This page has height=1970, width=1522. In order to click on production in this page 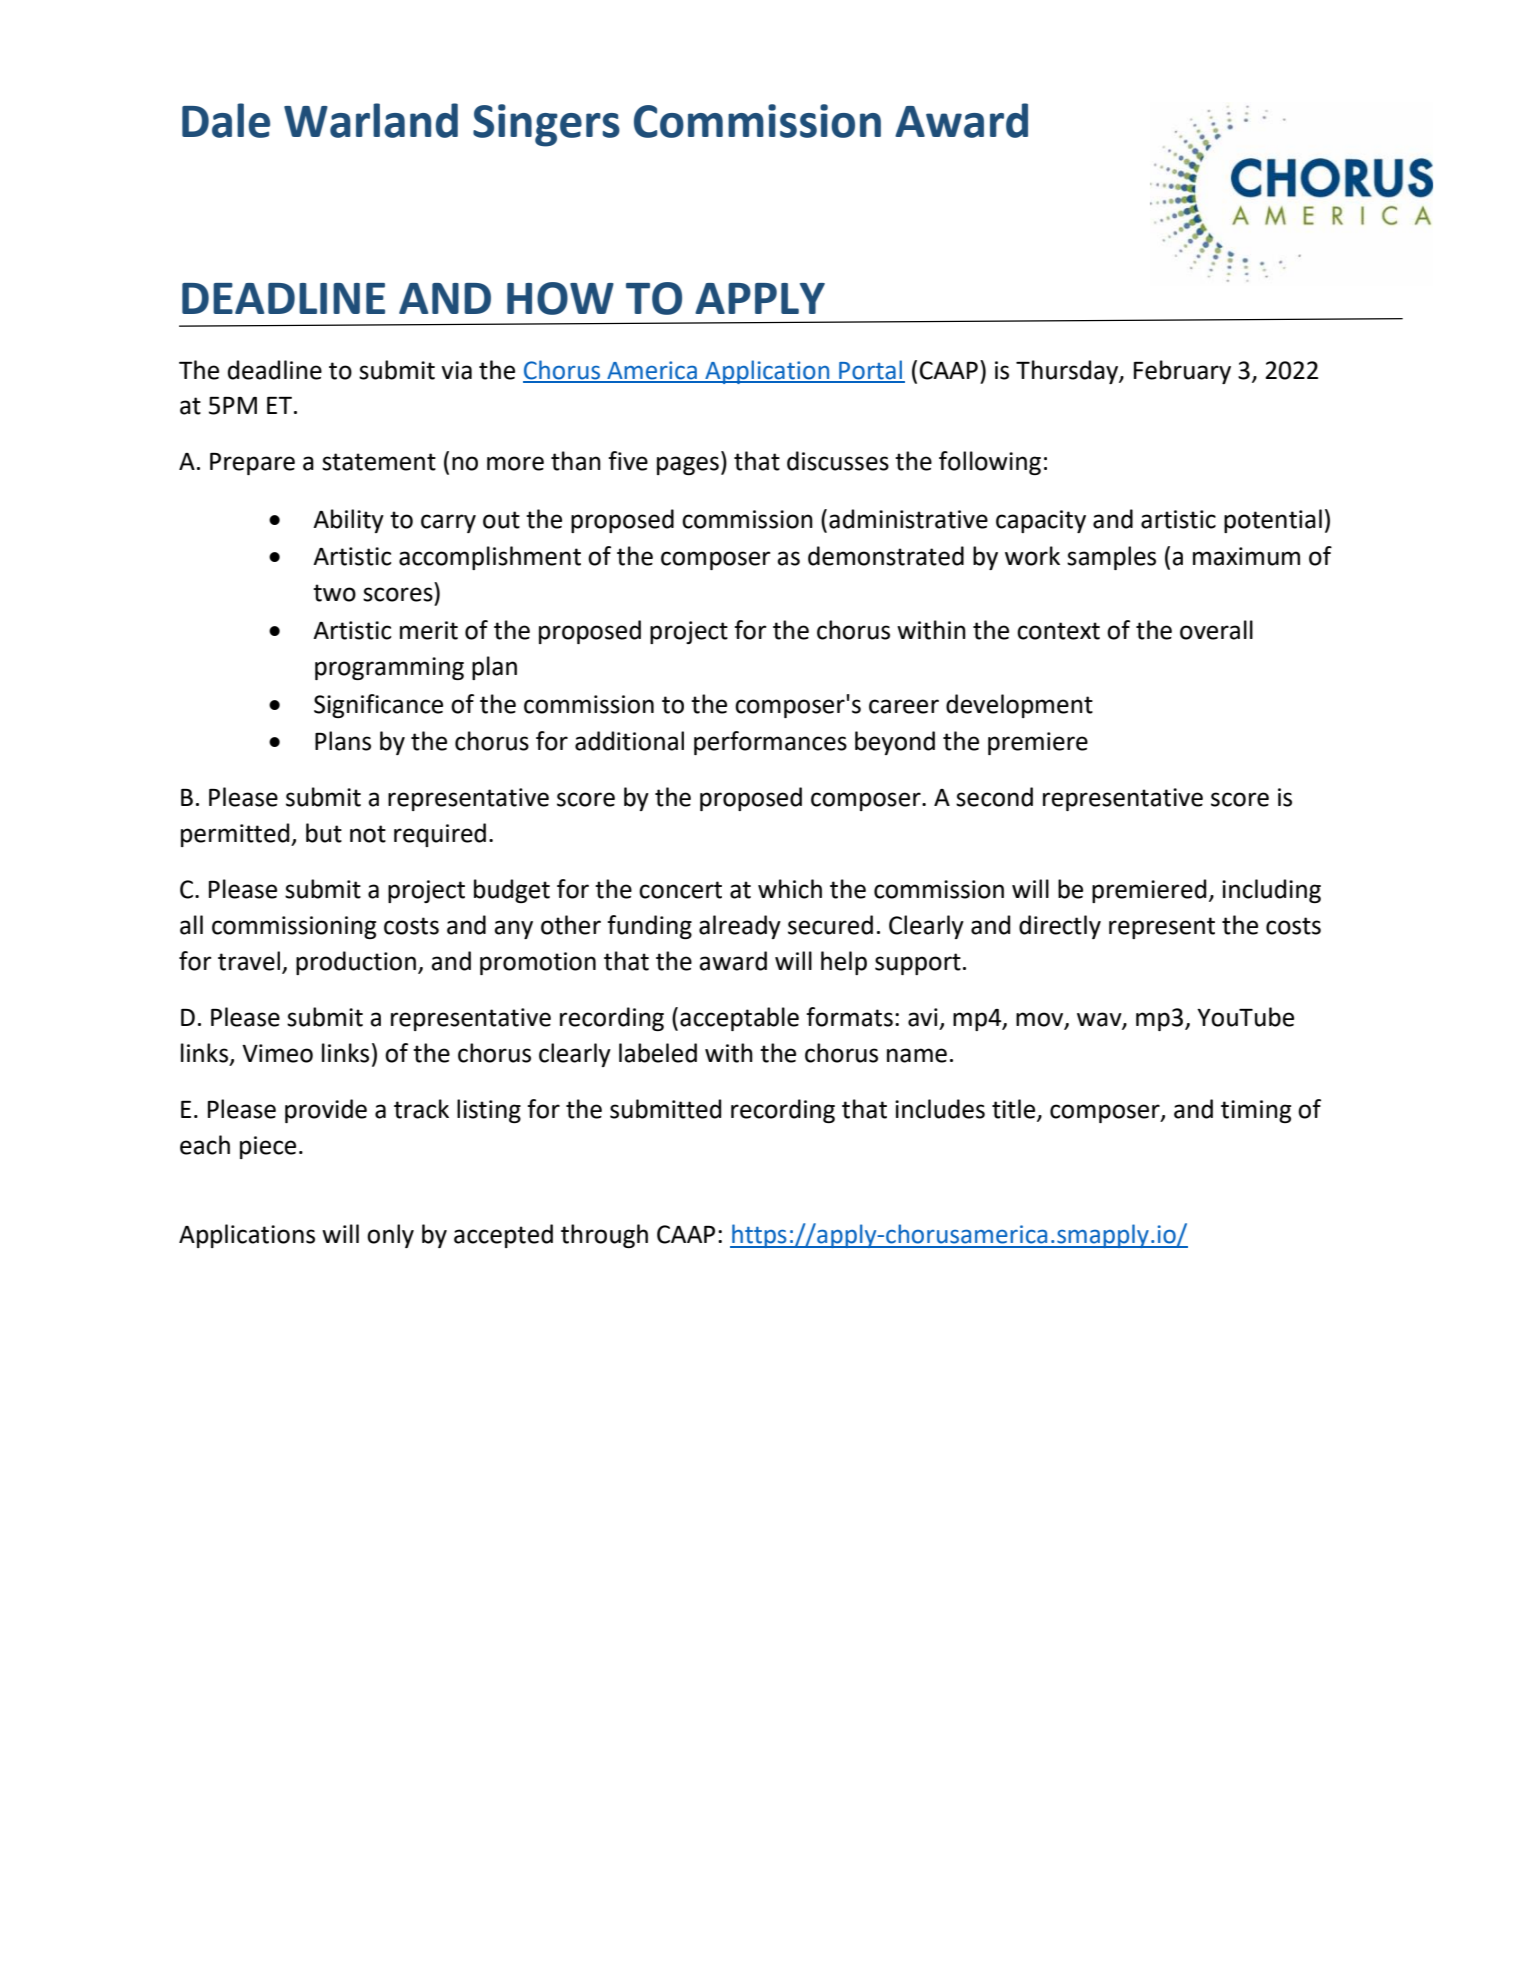, I will do `click(356, 963)`.
